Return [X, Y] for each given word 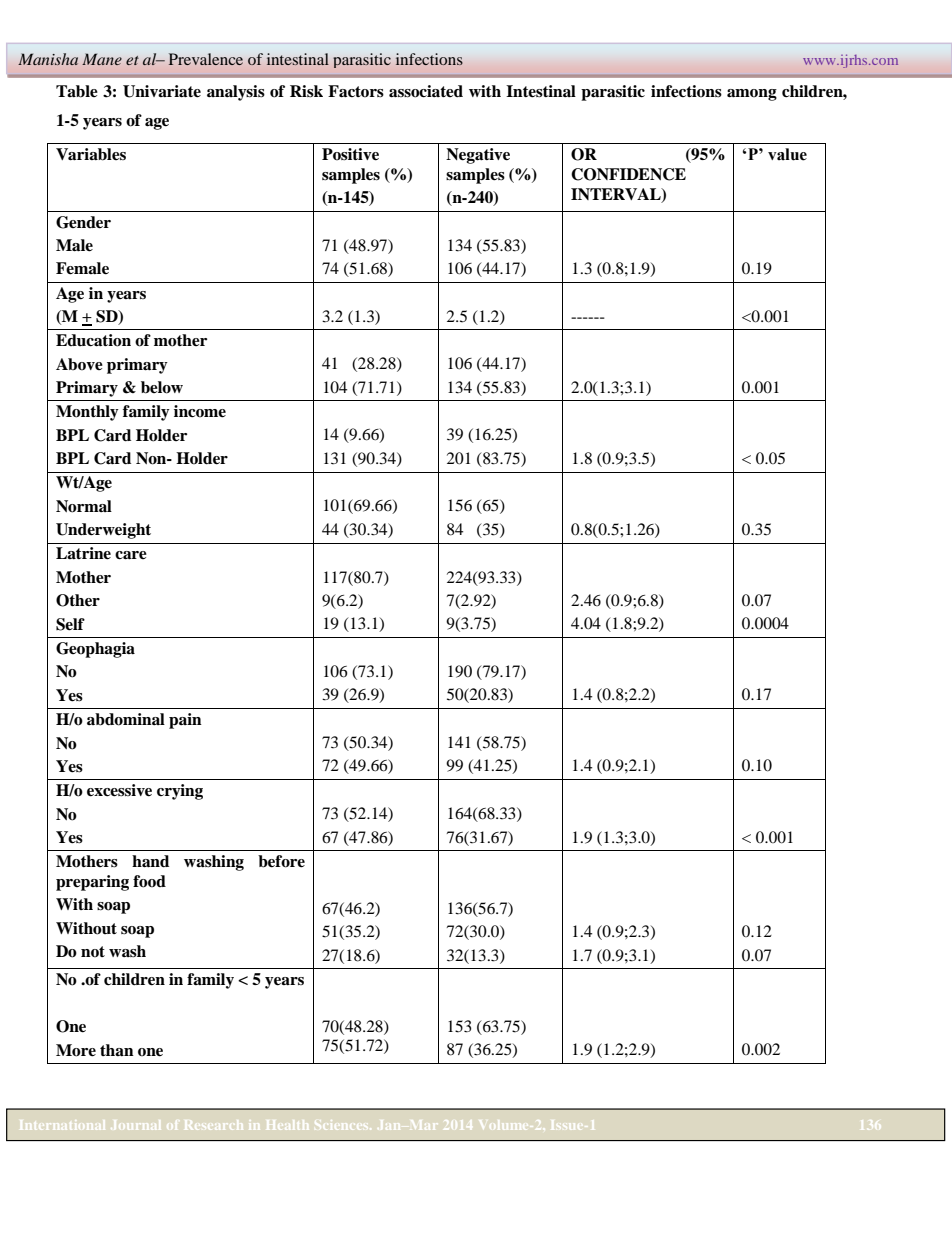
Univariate [162, 91]
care [131, 555]
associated [426, 91]
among [752, 95]
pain [185, 721]
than [117, 1050]
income [200, 411]
